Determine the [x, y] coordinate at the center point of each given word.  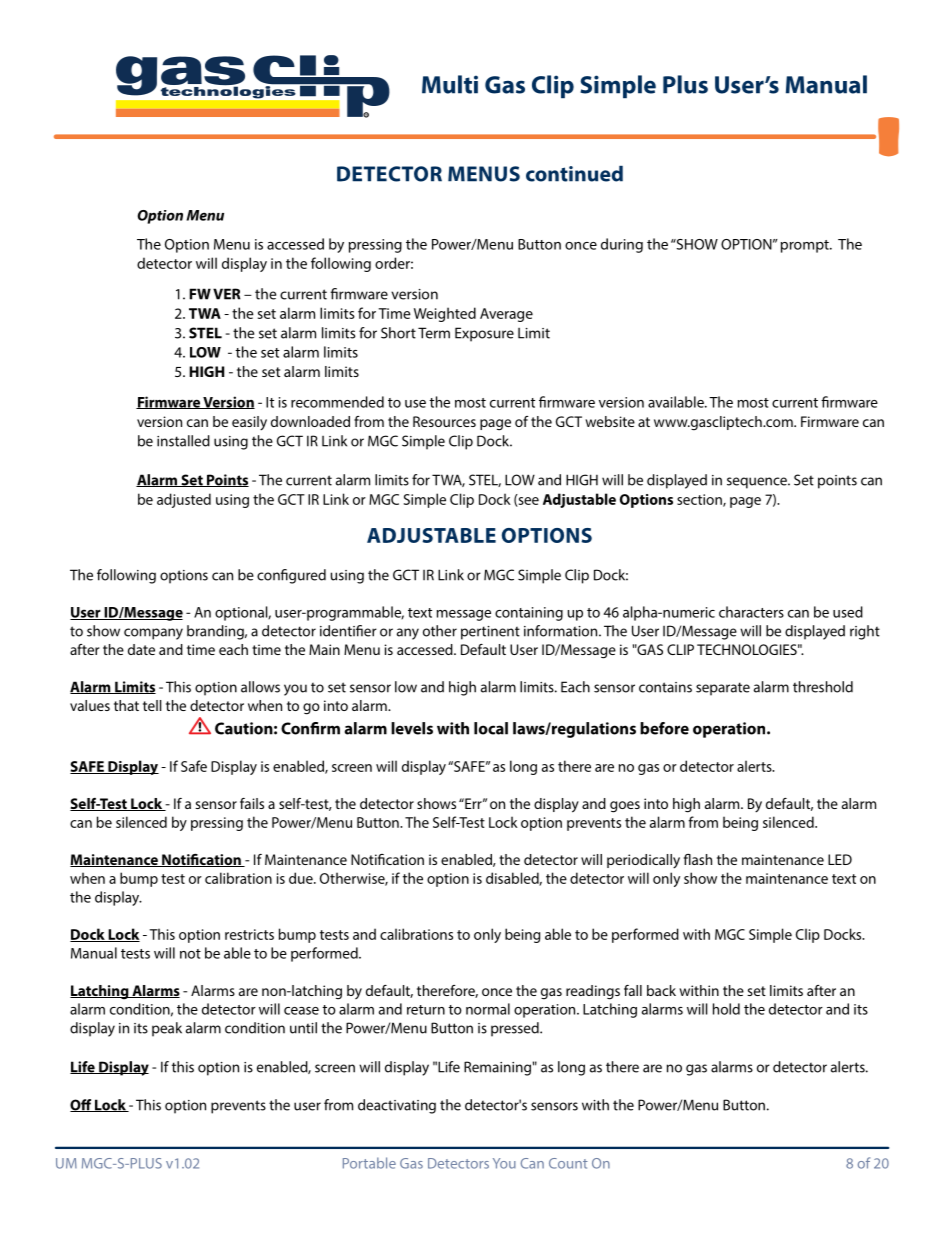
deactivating [397, 1106]
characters [751, 612]
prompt [806, 246]
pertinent [490, 633]
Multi [450, 84]
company [153, 634]
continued [574, 174]
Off [82, 1105]
